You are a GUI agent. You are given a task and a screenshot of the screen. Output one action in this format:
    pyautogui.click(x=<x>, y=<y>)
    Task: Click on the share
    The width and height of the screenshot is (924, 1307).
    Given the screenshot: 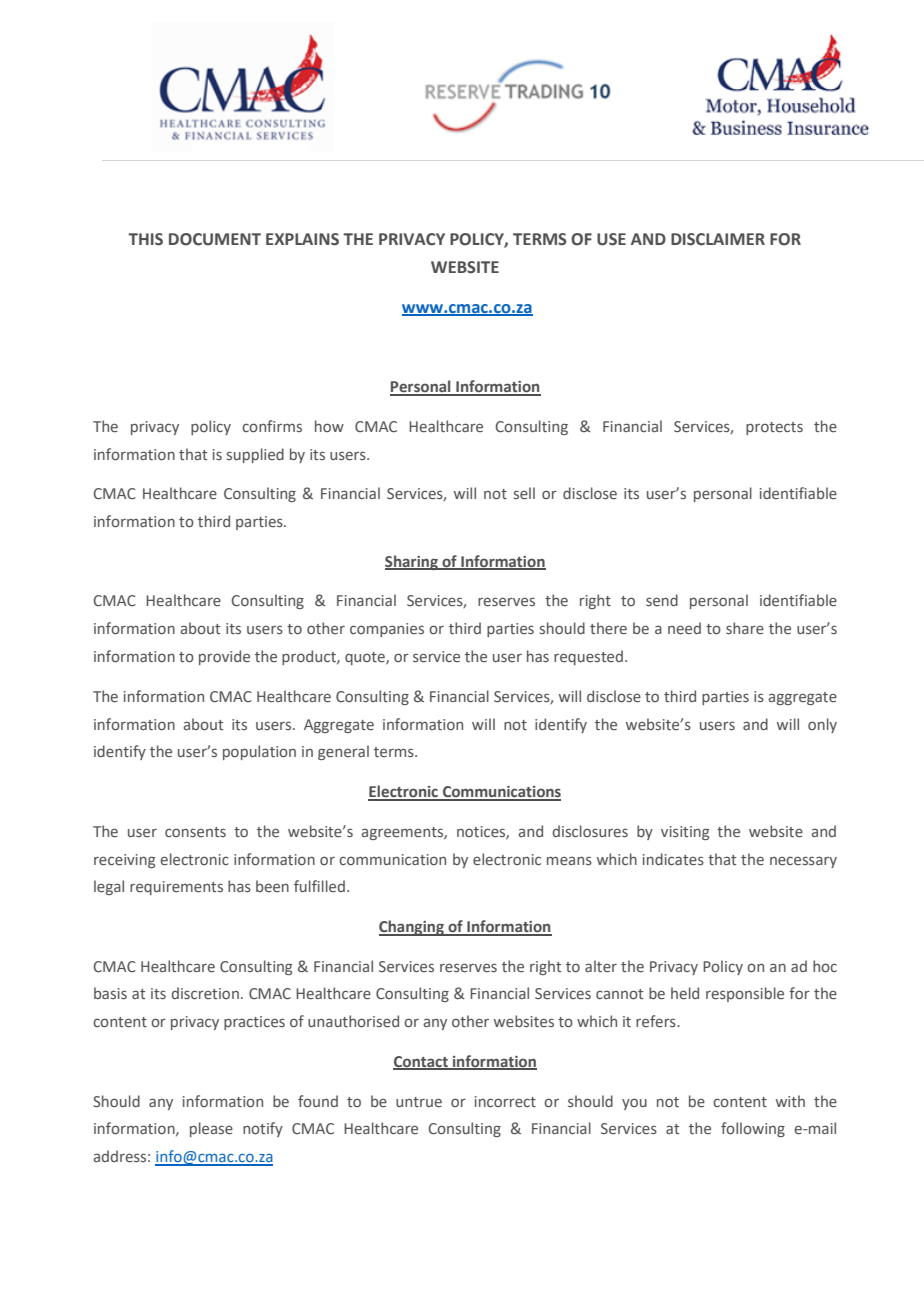 What is the action you would take?
    pyautogui.click(x=745, y=628)
